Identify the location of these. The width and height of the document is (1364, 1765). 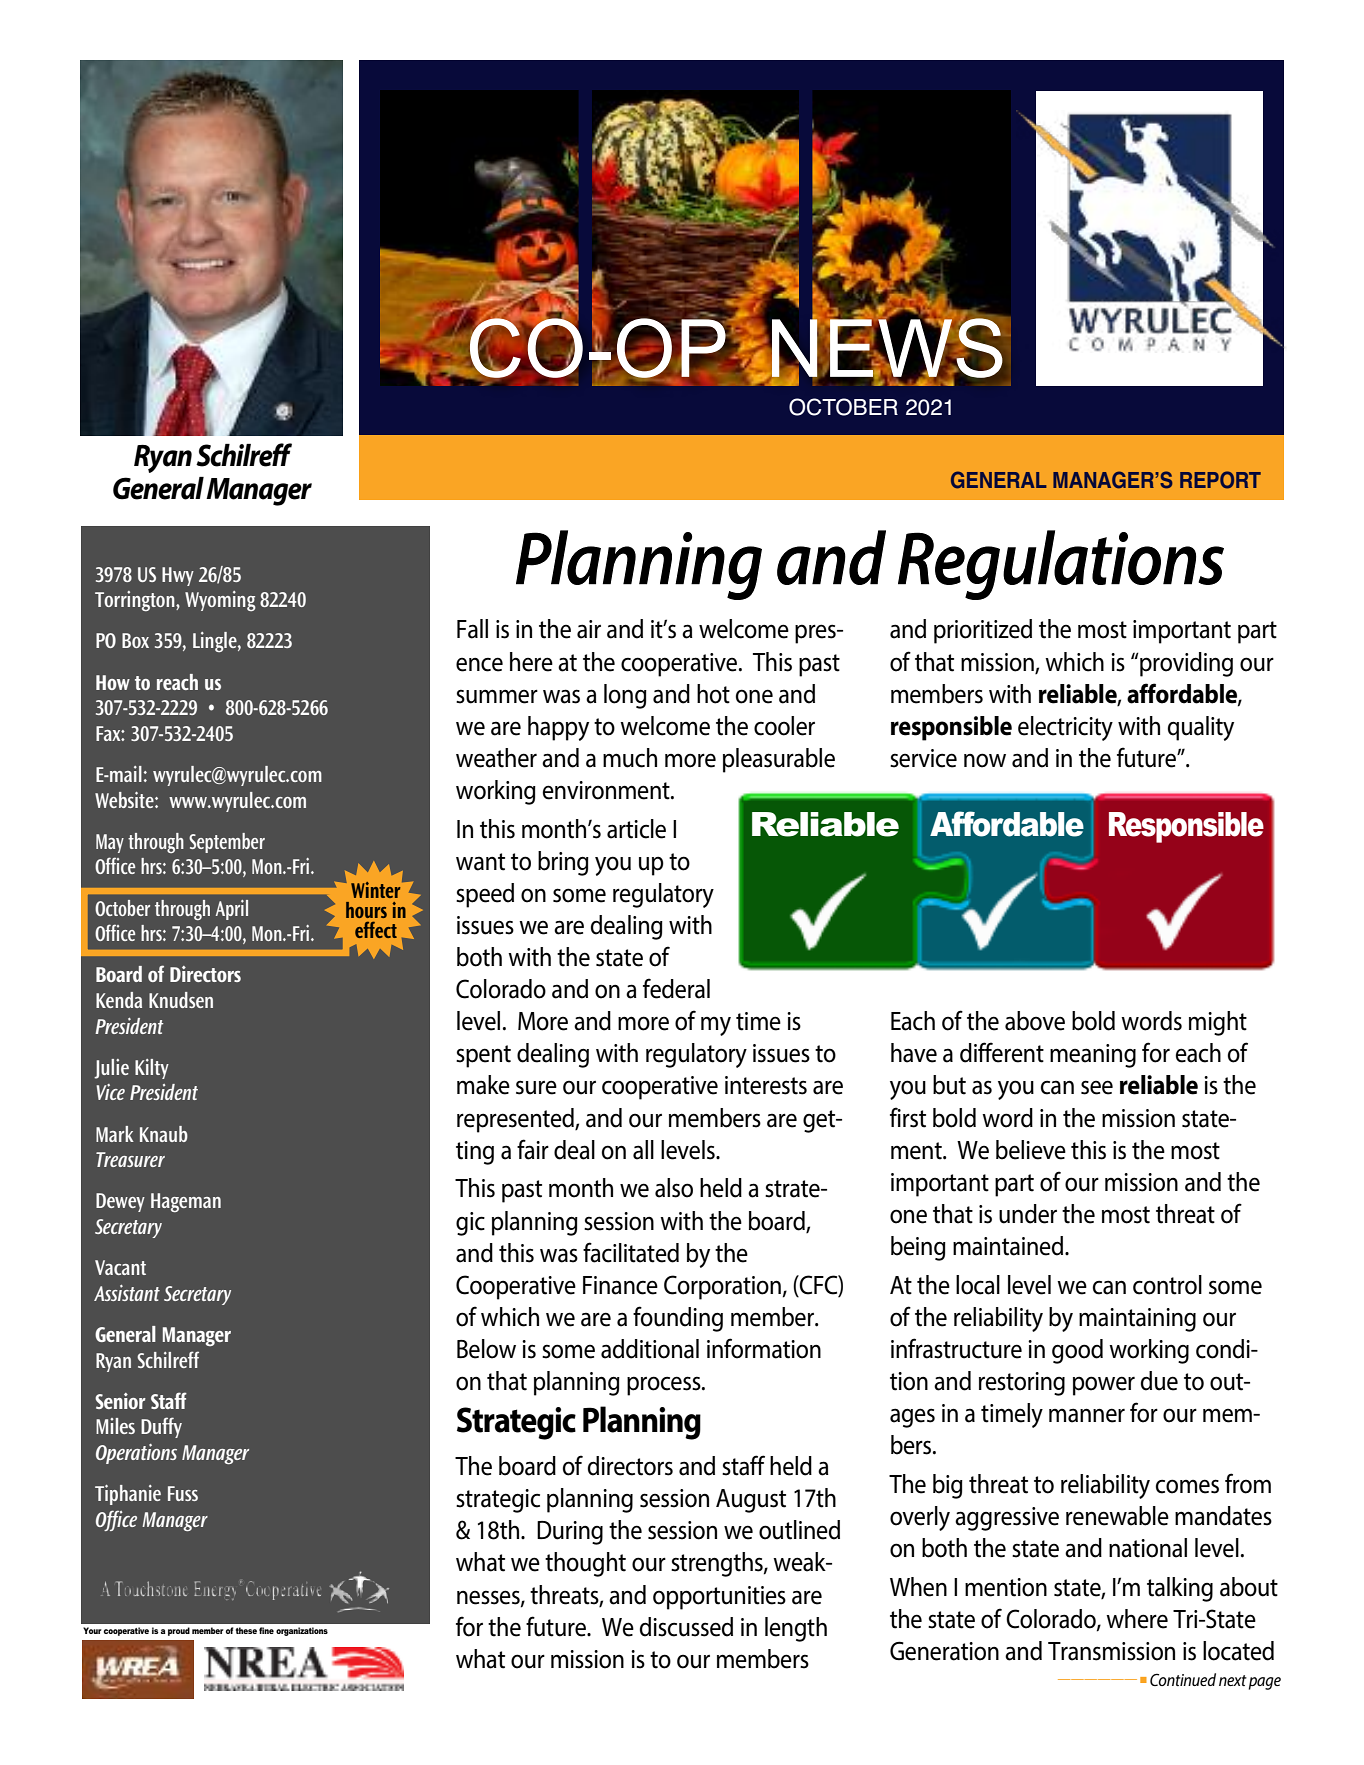
(246, 1630).
